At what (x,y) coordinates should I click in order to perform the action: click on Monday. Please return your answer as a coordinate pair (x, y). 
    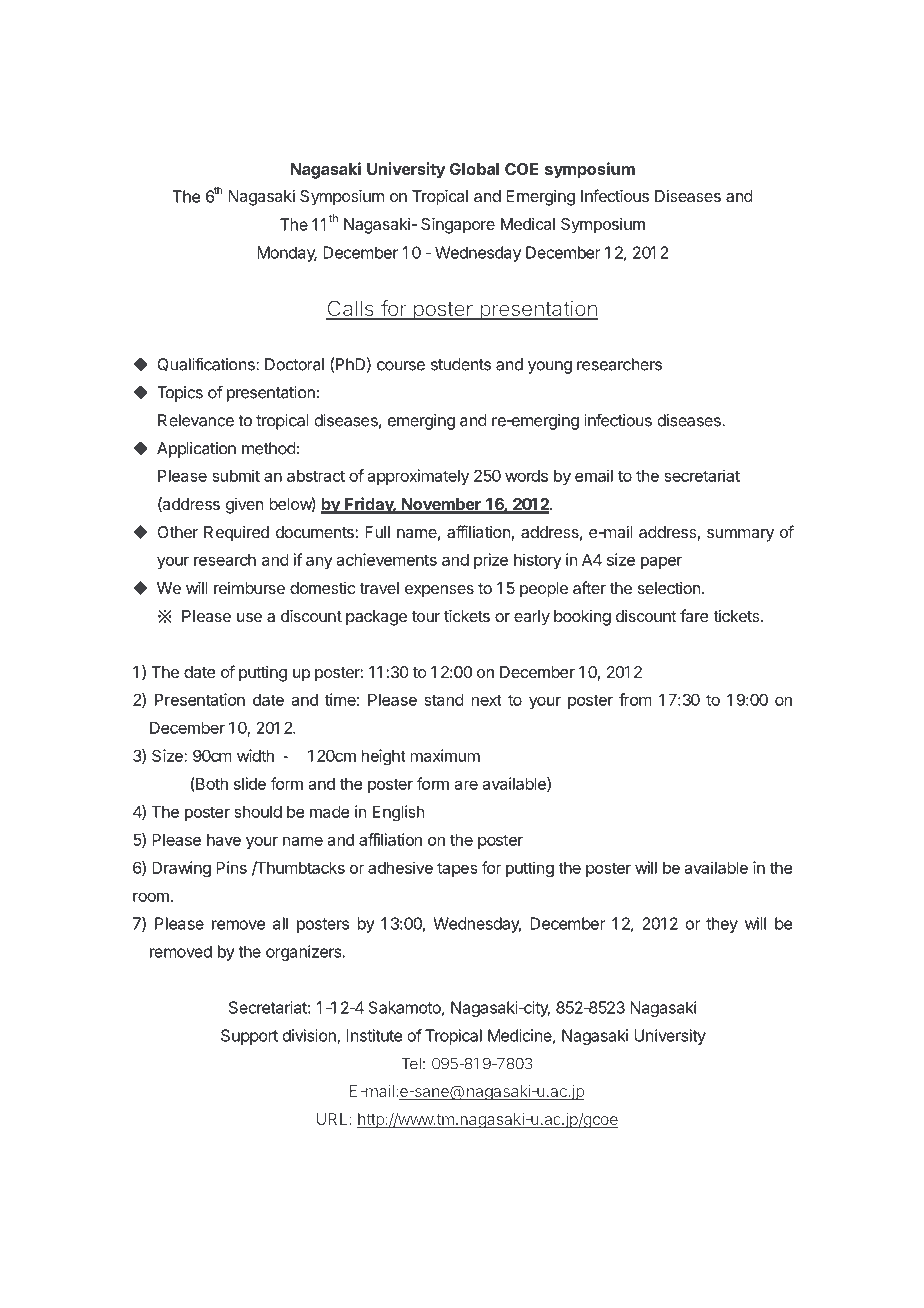
    Looking at the image, I should click on (287, 254).
